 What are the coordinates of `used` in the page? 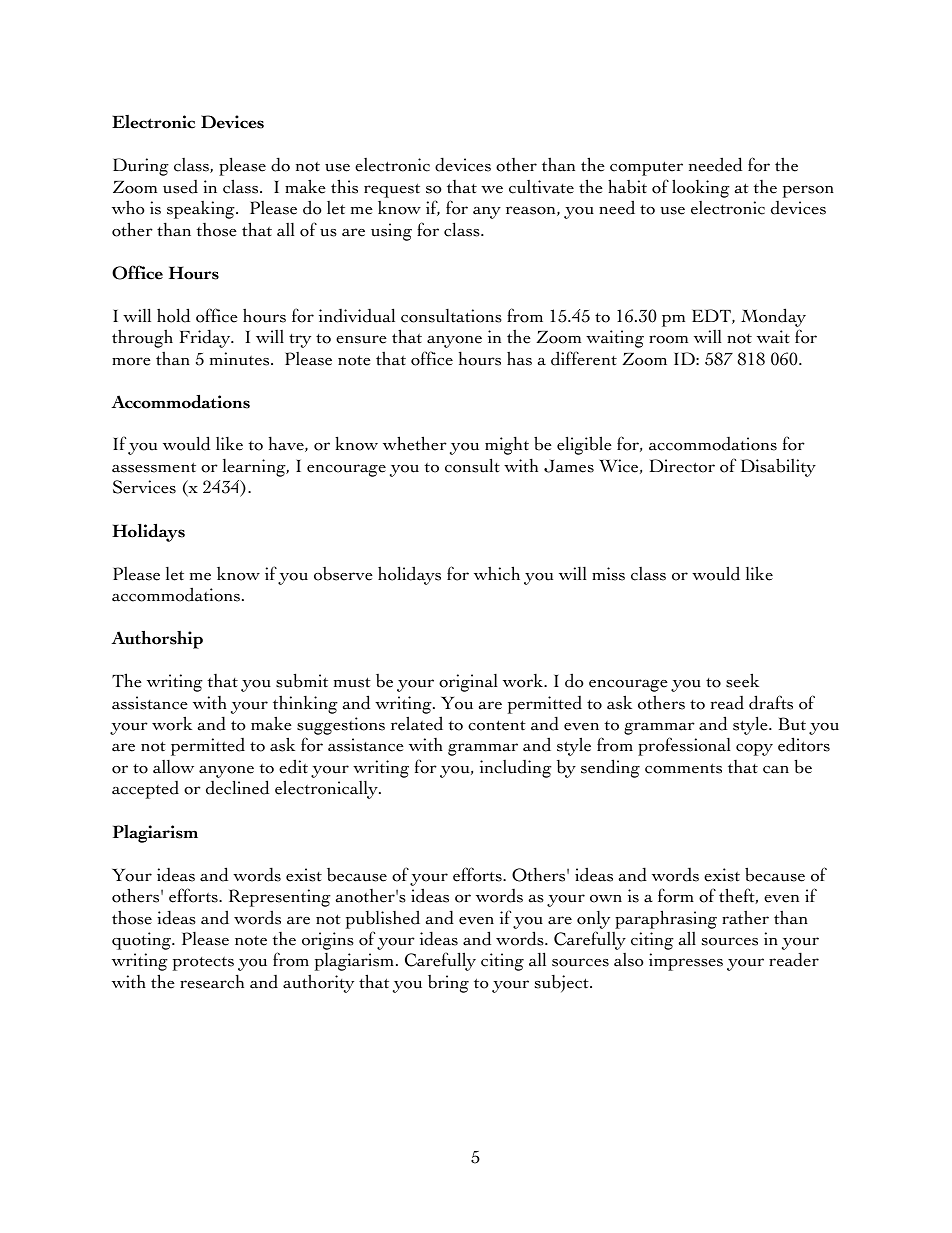 It's located at (180, 186).
